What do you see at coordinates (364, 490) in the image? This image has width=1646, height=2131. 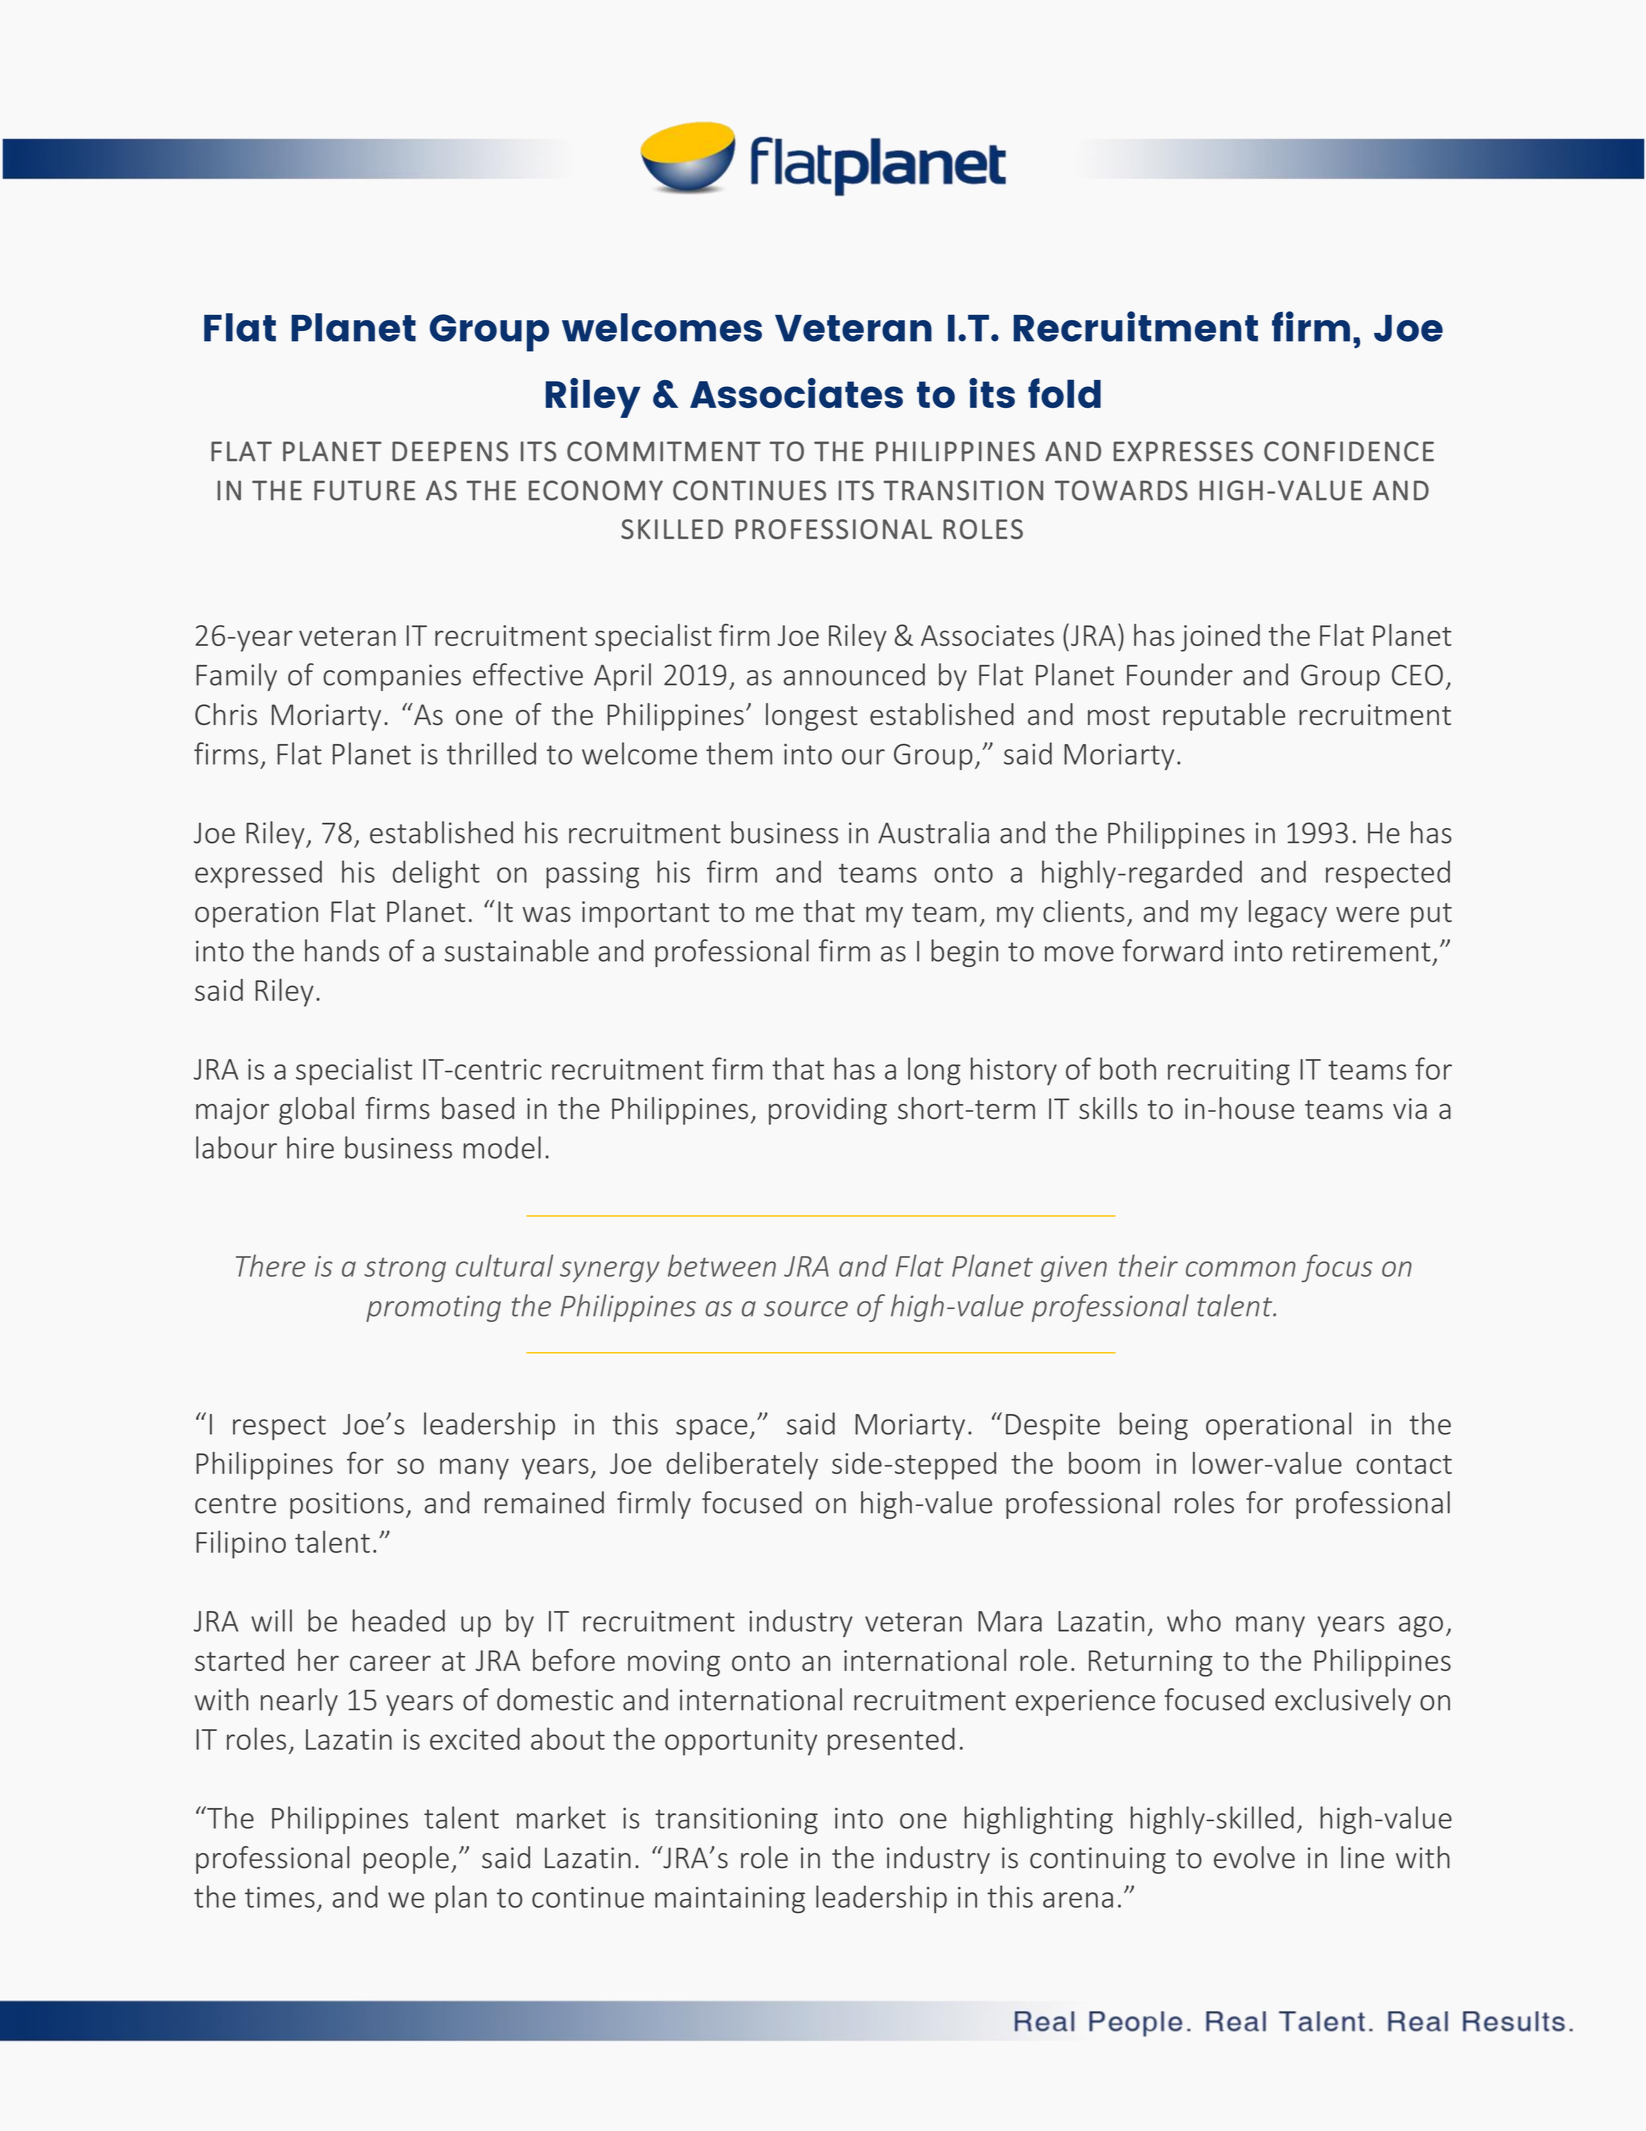 I see `FUTURE` at bounding box center [364, 490].
